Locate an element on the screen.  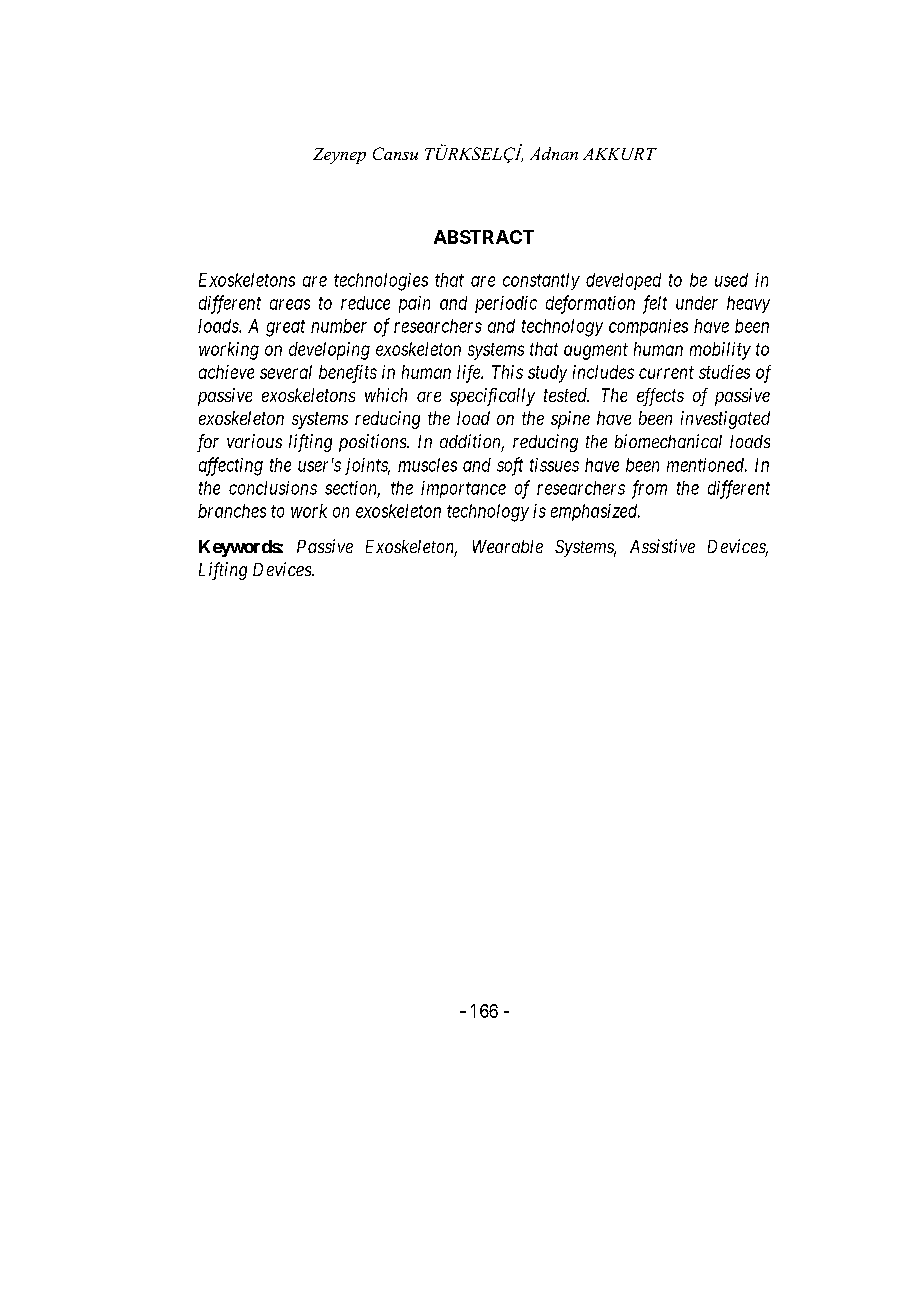
under is located at coordinates (697, 303).
